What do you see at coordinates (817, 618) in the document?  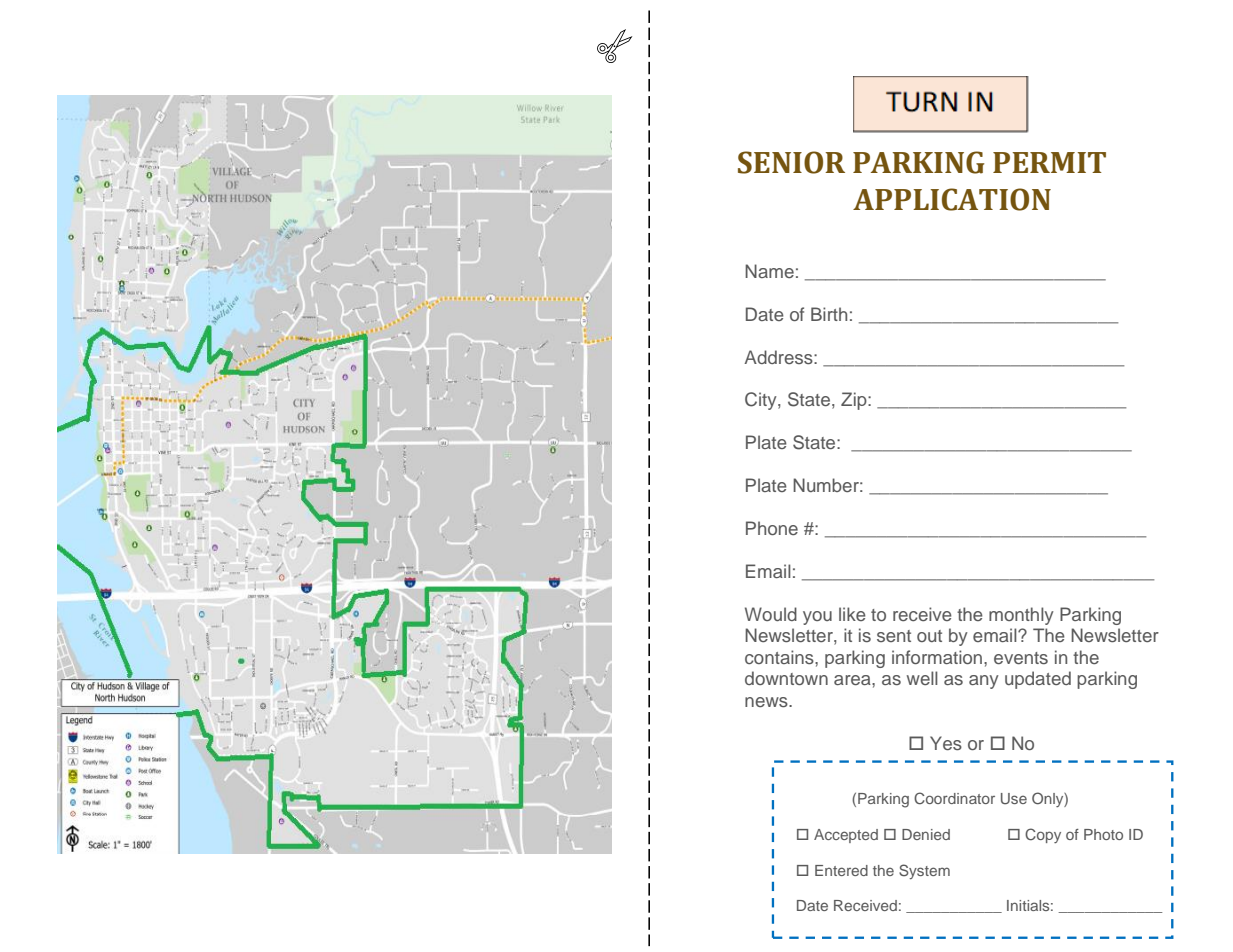 I see `you` at bounding box center [817, 618].
